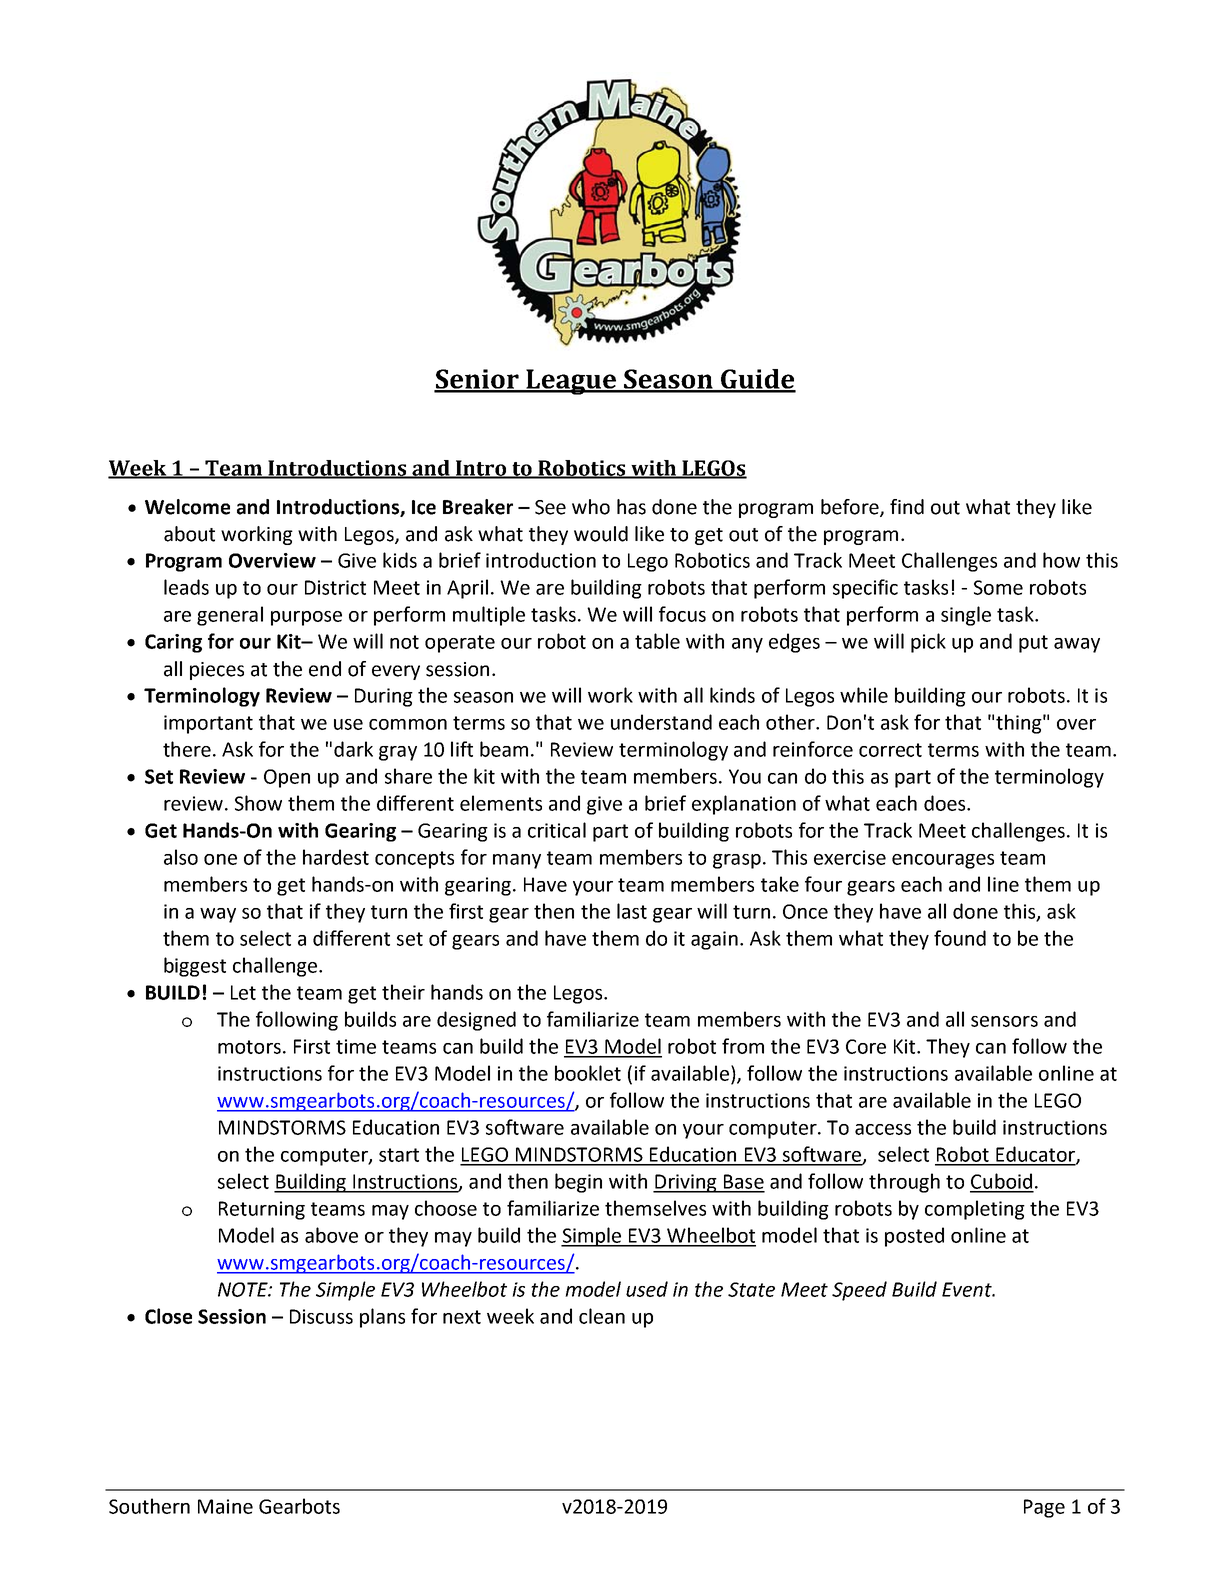  What do you see at coordinates (907, 507) in the screenshot?
I see `find` at bounding box center [907, 507].
